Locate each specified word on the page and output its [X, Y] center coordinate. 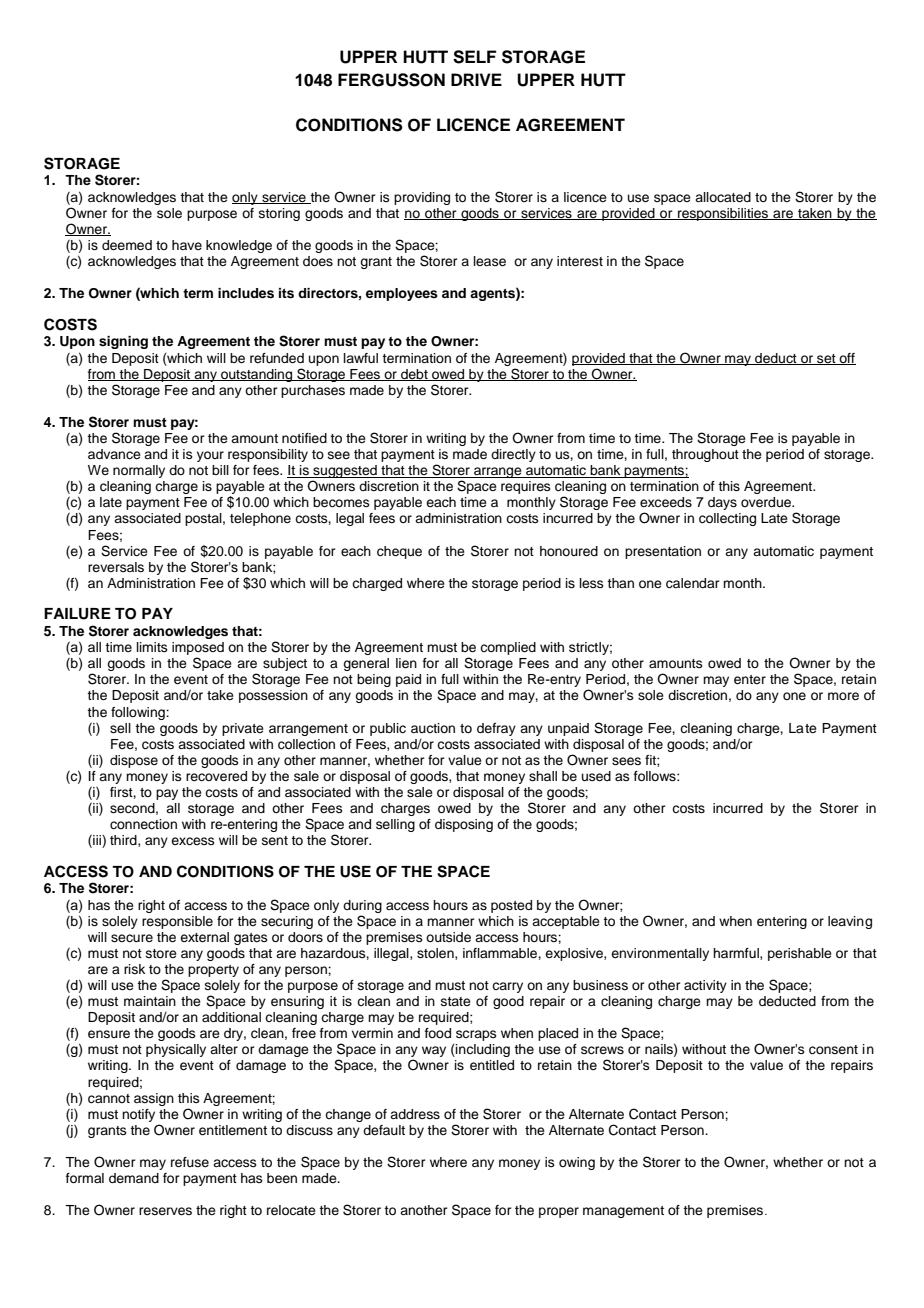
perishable [800, 954]
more [843, 696]
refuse [190, 1162]
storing [279, 214]
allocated [723, 197]
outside [448, 937]
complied [508, 648]
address [415, 1114]
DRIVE [476, 79]
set [826, 359]
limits [152, 647]
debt [414, 375]
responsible [177, 922]
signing [123, 342]
